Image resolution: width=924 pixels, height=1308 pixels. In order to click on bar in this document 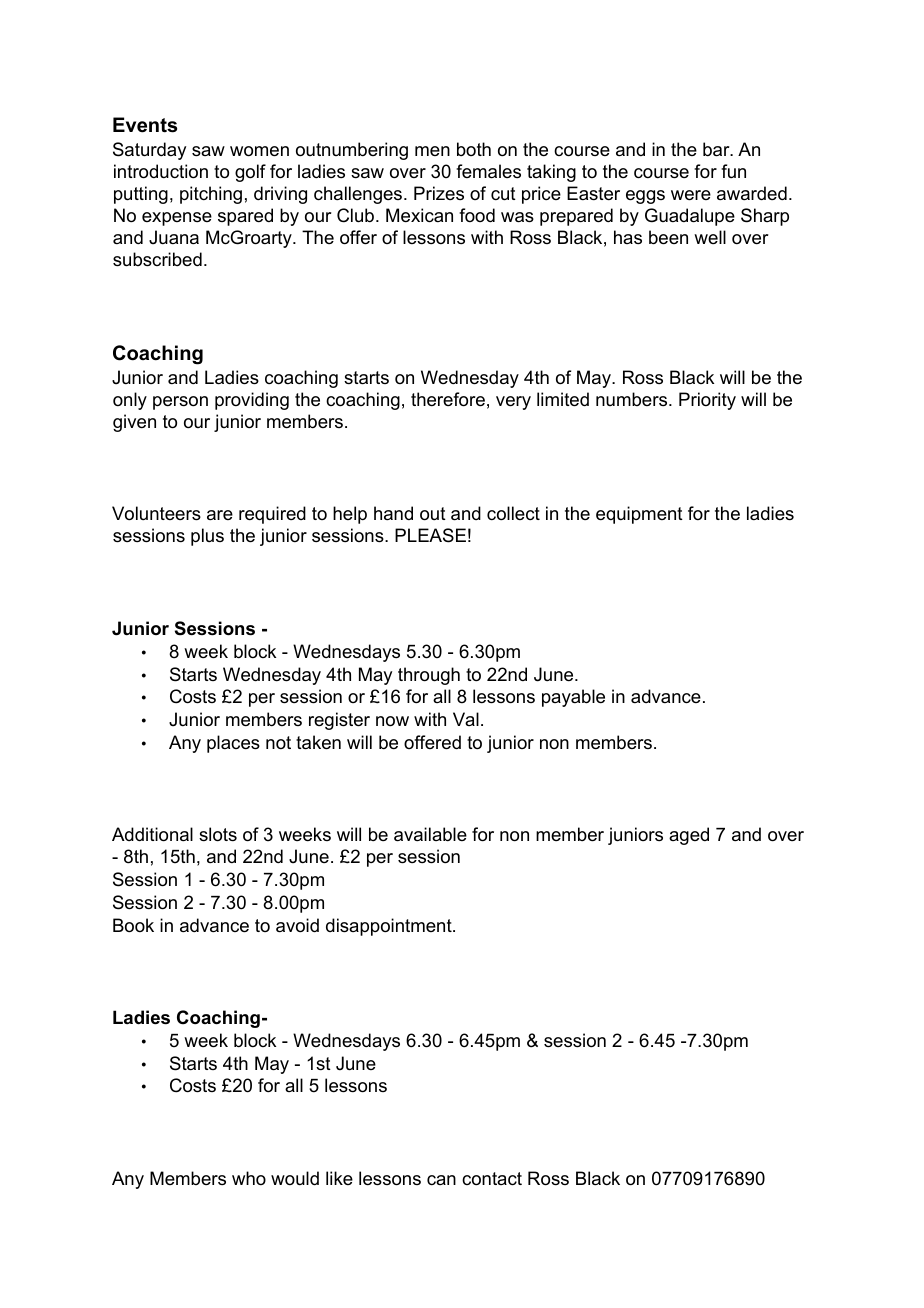, I will do `click(717, 149)`.
